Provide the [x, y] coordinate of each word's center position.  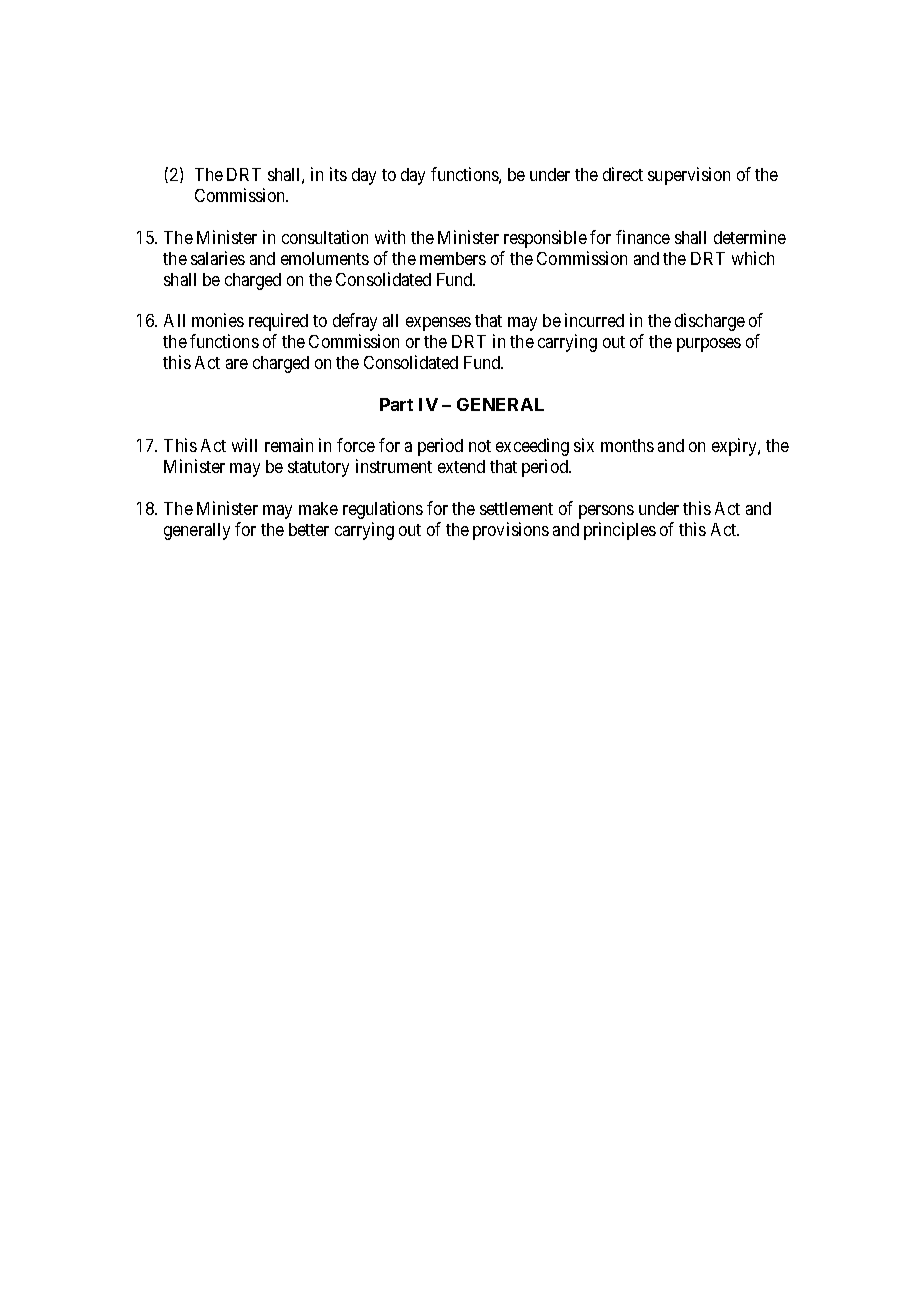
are [237, 364]
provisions [511, 531]
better [309, 529]
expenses [438, 324]
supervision [689, 176]
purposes [709, 345]
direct [623, 174]
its [338, 174]
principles [620, 531]
